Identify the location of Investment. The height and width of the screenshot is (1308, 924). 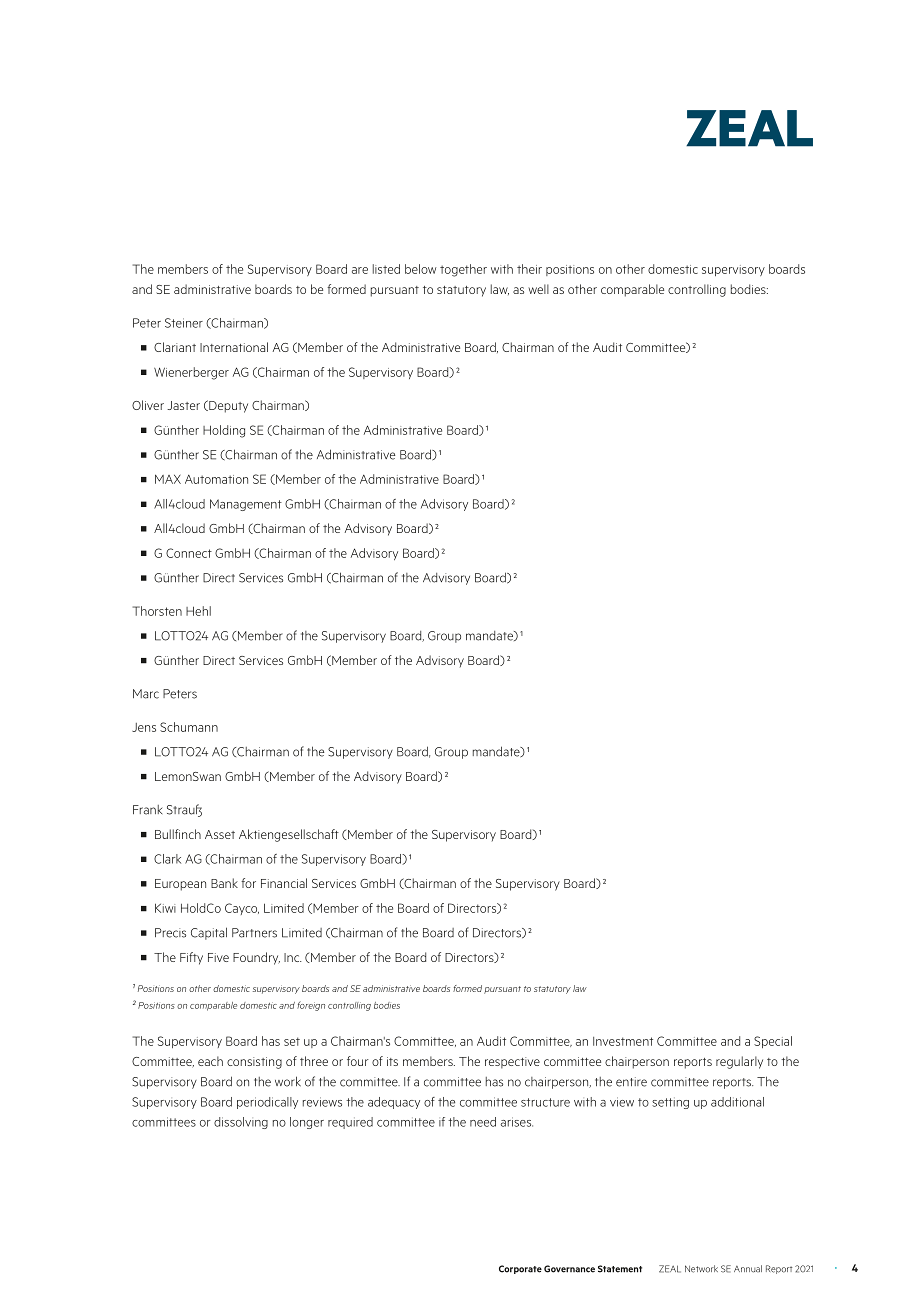
(623, 1041).
